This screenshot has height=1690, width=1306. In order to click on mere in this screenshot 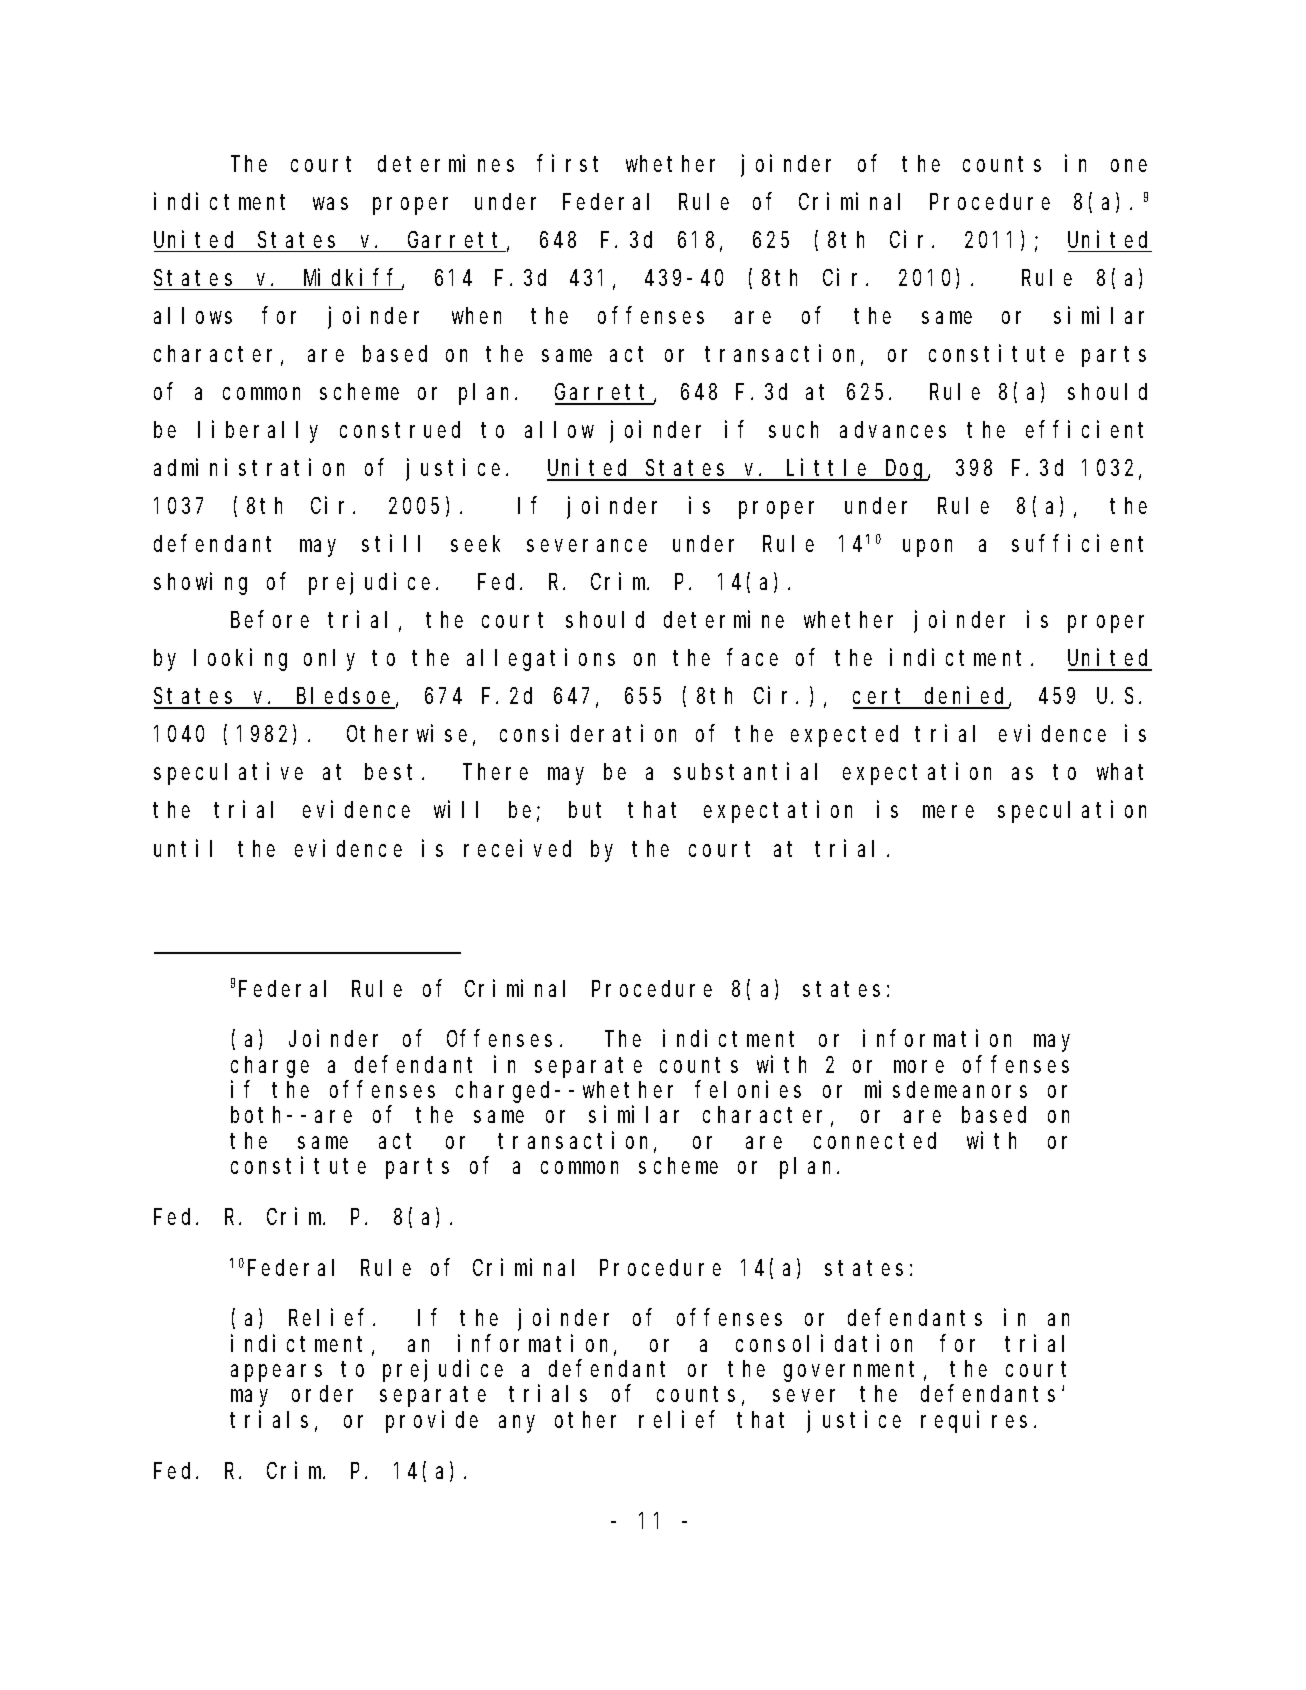, I will do `click(948, 812)`.
